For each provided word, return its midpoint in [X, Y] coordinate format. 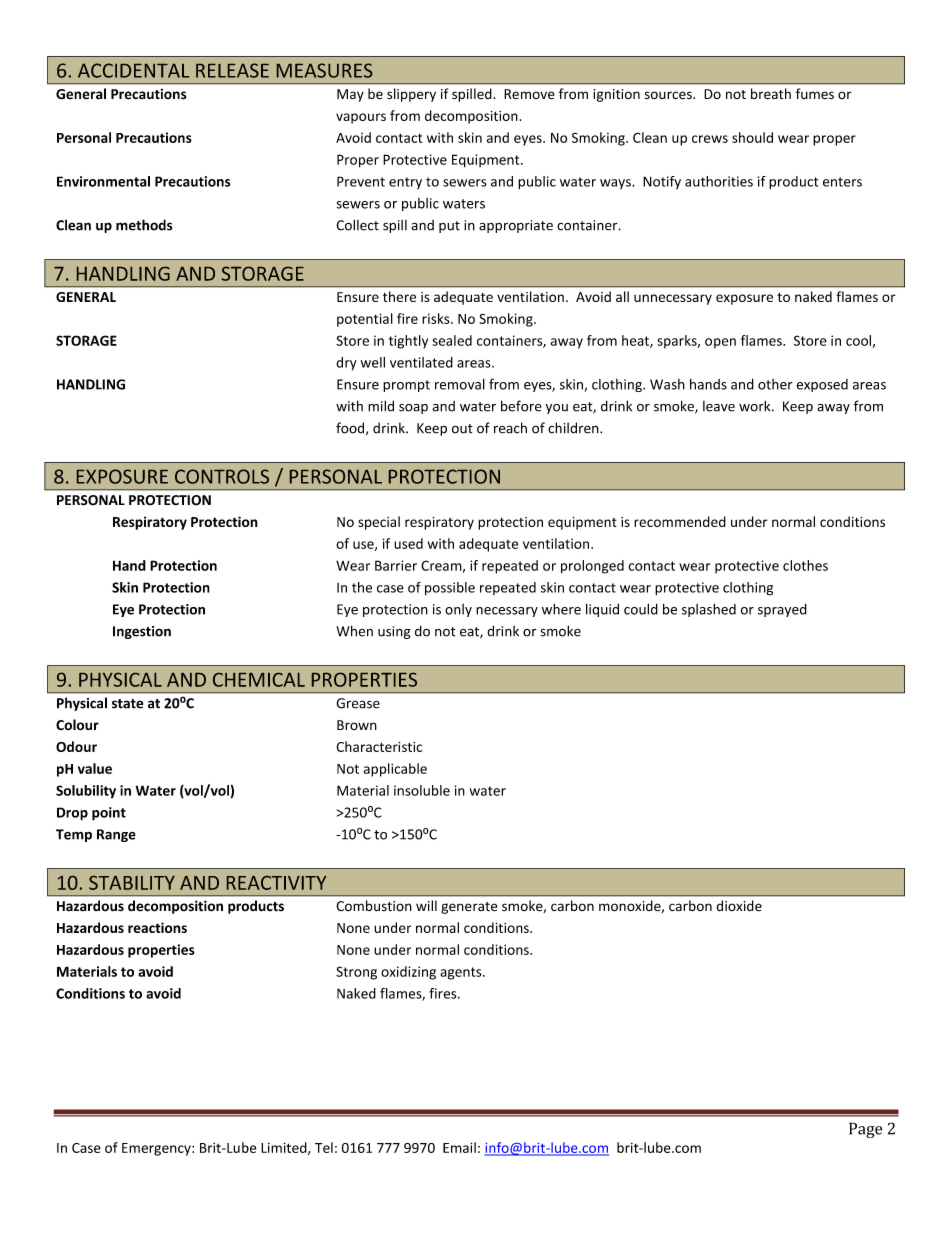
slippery [411, 95]
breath [771, 94]
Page [865, 1130]
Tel [324, 1147]
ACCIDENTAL [133, 70]
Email [459, 1147]
